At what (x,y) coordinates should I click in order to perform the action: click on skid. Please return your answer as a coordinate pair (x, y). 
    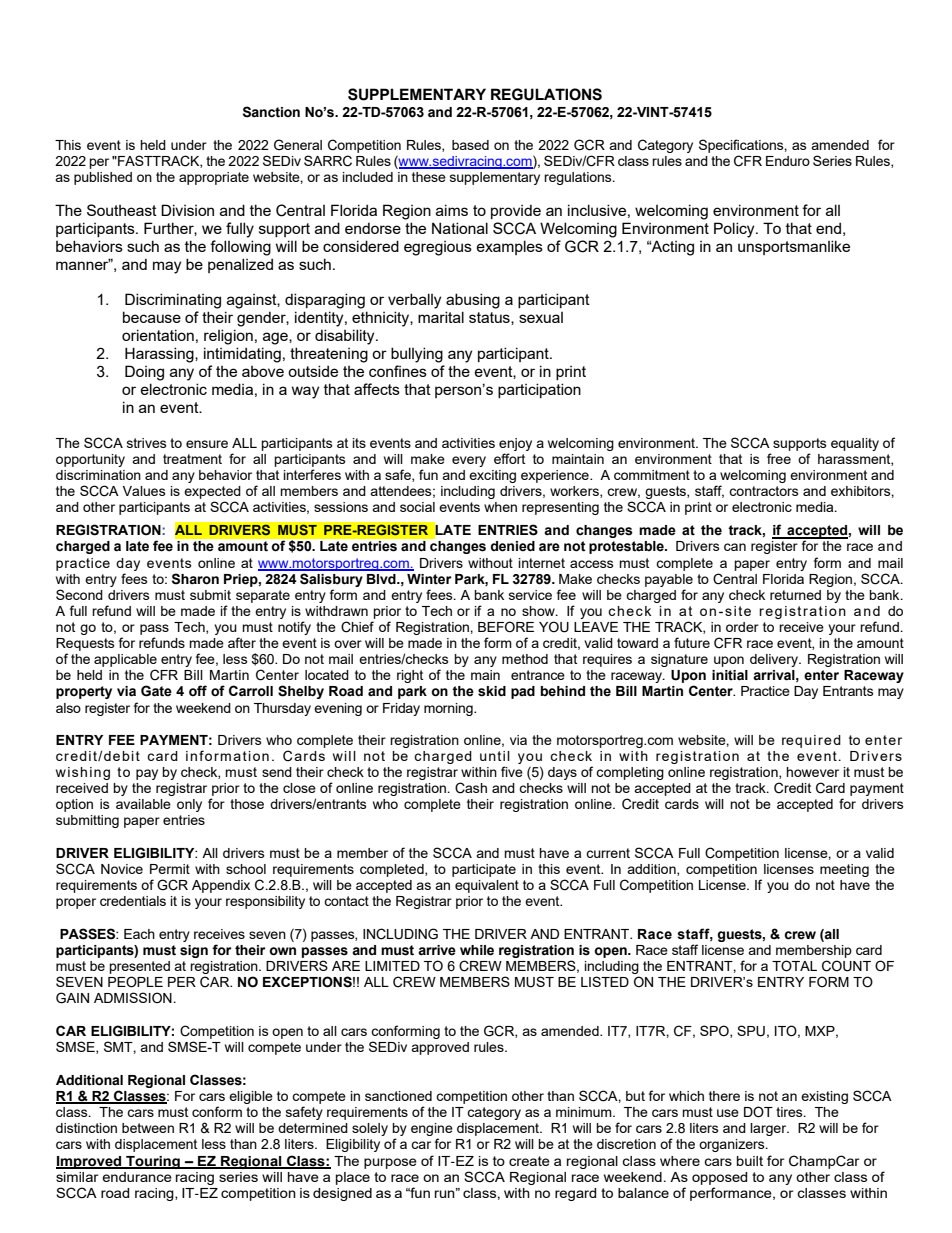
    Looking at the image, I should click on (492, 691).
